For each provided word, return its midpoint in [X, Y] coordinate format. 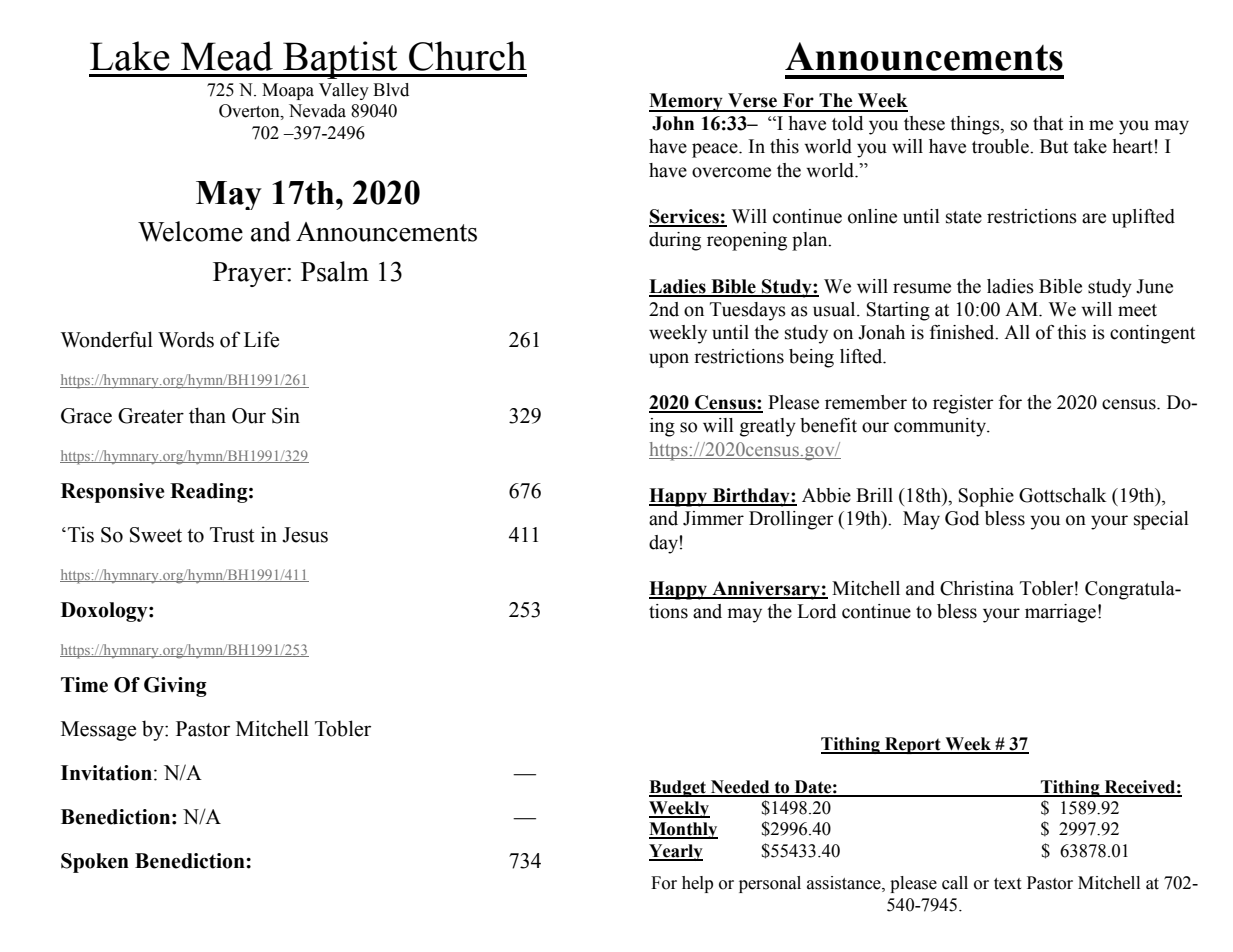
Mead [227, 56]
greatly [768, 427]
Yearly [676, 852]
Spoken [95, 863]
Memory [687, 102]
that [1048, 123]
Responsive [113, 493]
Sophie [986, 497]
